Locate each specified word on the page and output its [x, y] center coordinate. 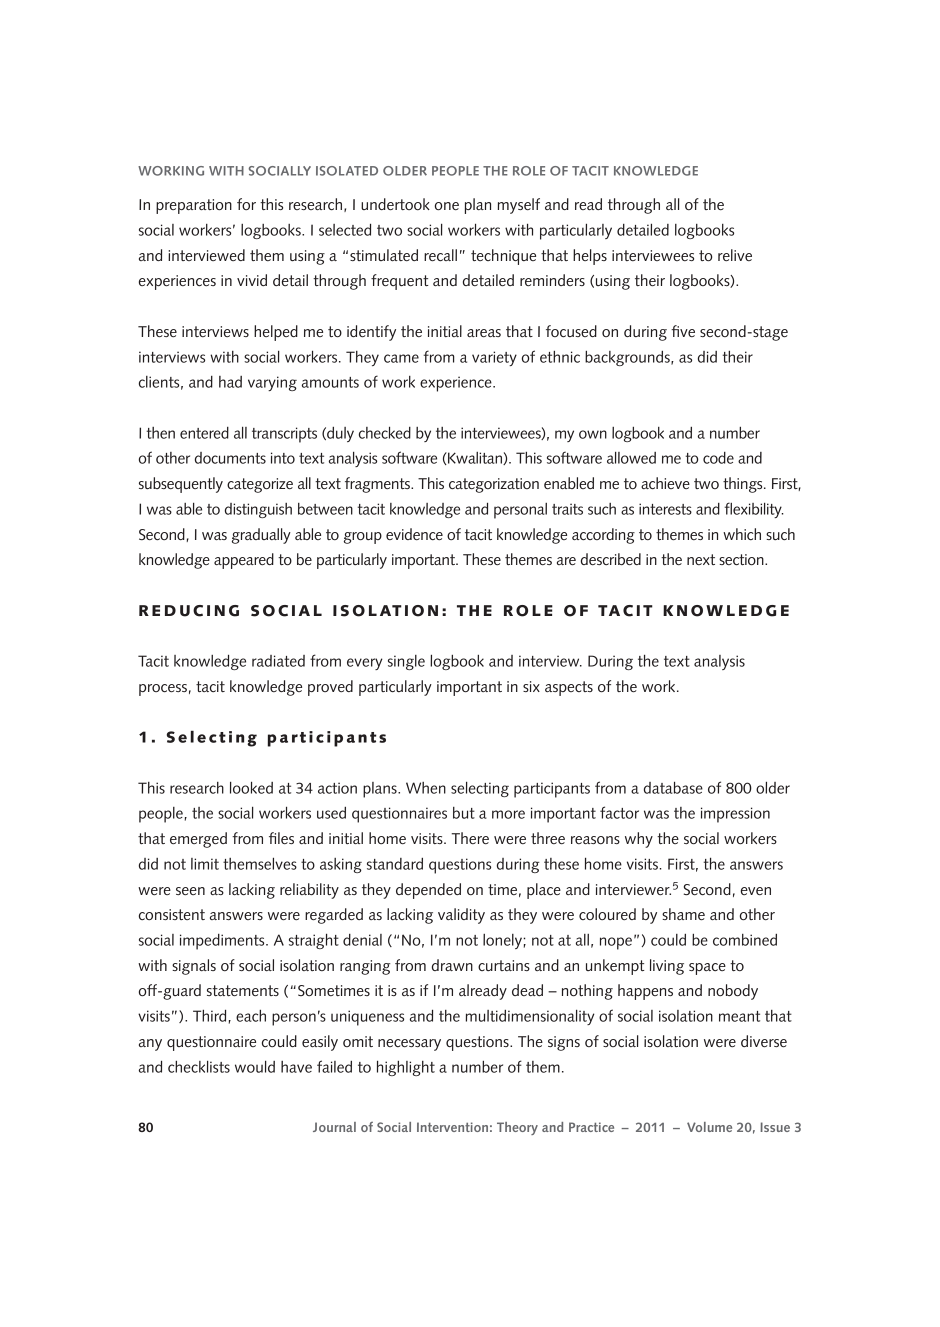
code [718, 458]
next [701, 559]
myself [518, 206]
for [246, 204]
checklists [199, 1067]
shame [683, 914]
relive [735, 255]
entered [204, 433]
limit [205, 864]
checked [385, 433]
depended [428, 891]
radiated [278, 661]
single [406, 662]
